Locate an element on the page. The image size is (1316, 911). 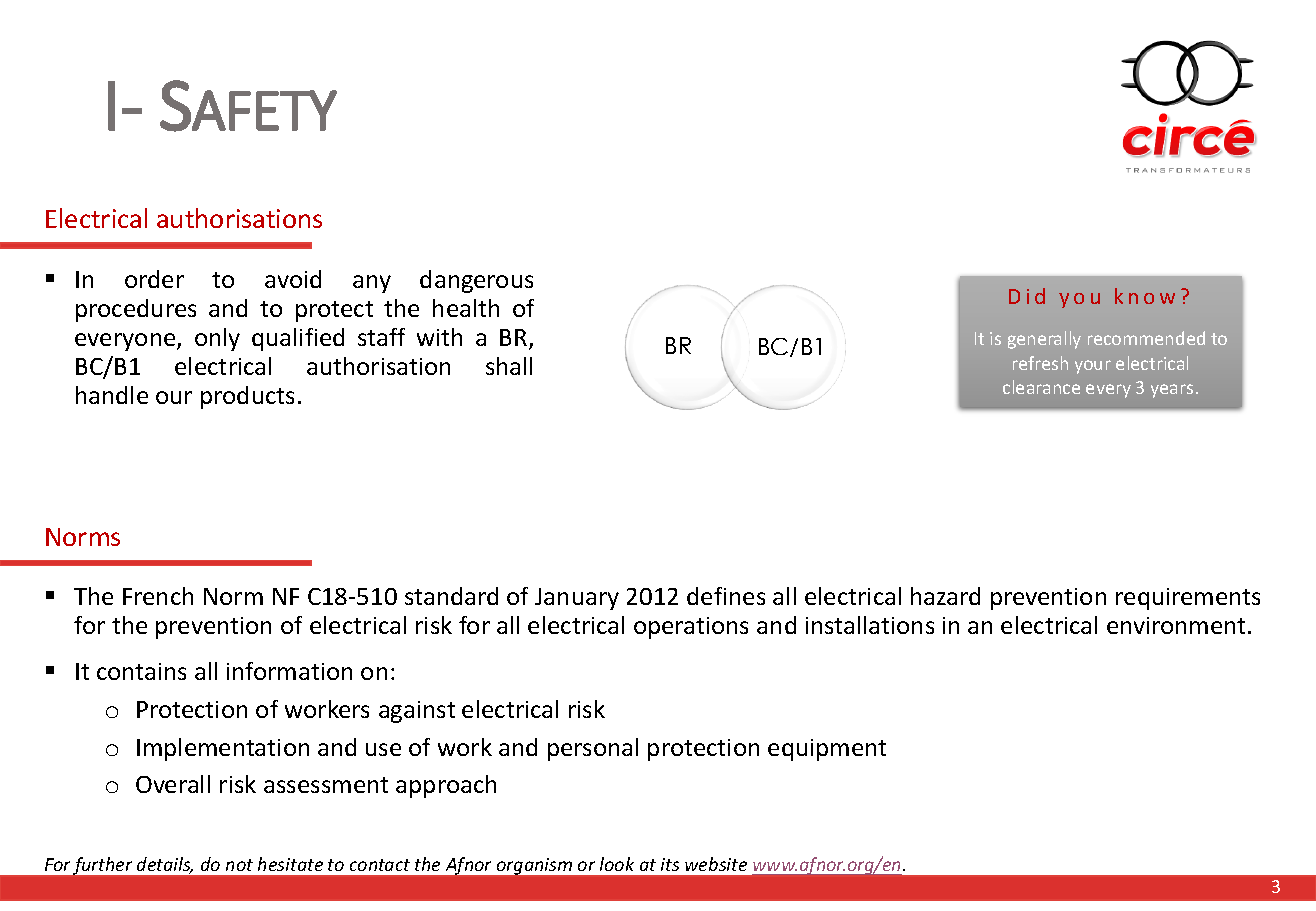
avoid is located at coordinates (293, 279).
